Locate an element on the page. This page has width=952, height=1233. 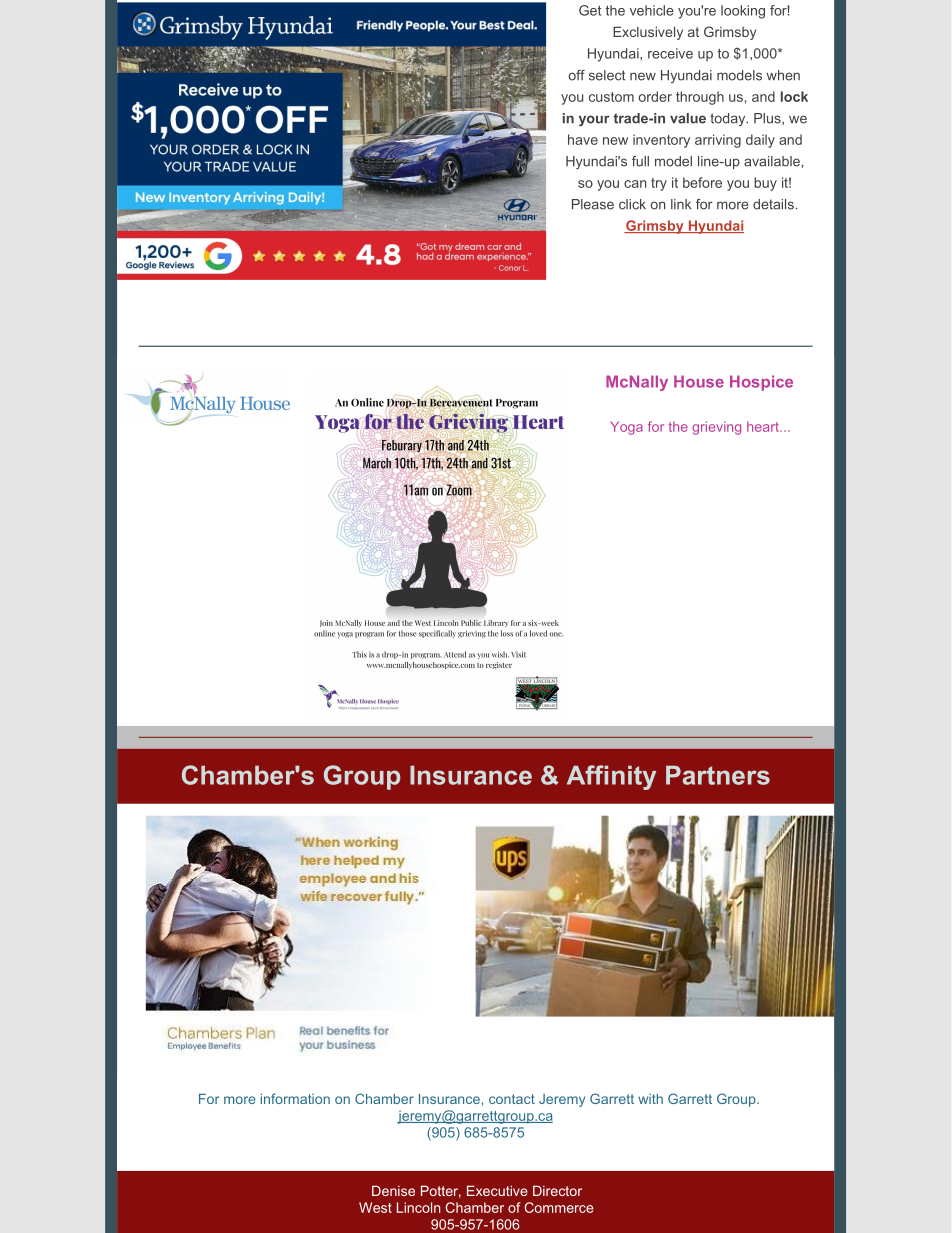
Potter is located at coordinates (441, 1191).
